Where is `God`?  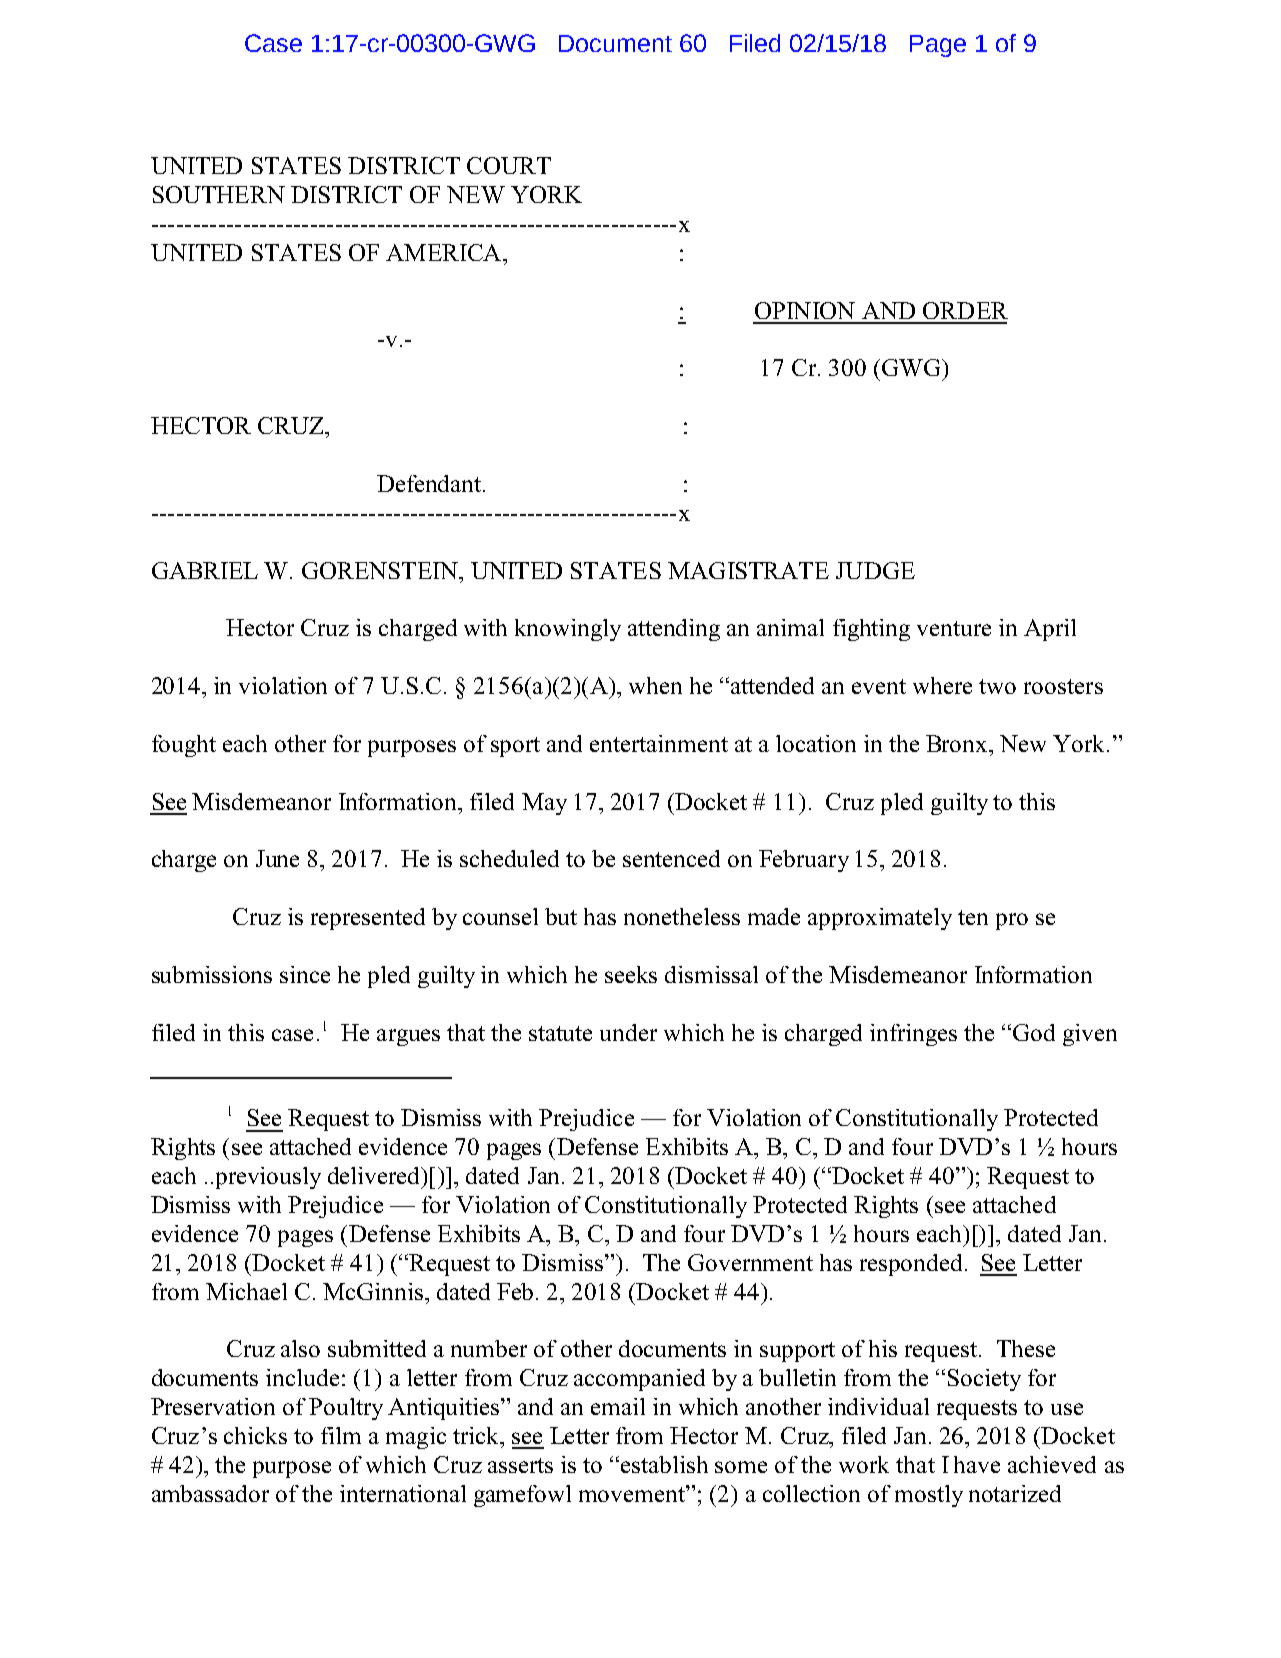 God is located at coordinates (1034, 1032).
